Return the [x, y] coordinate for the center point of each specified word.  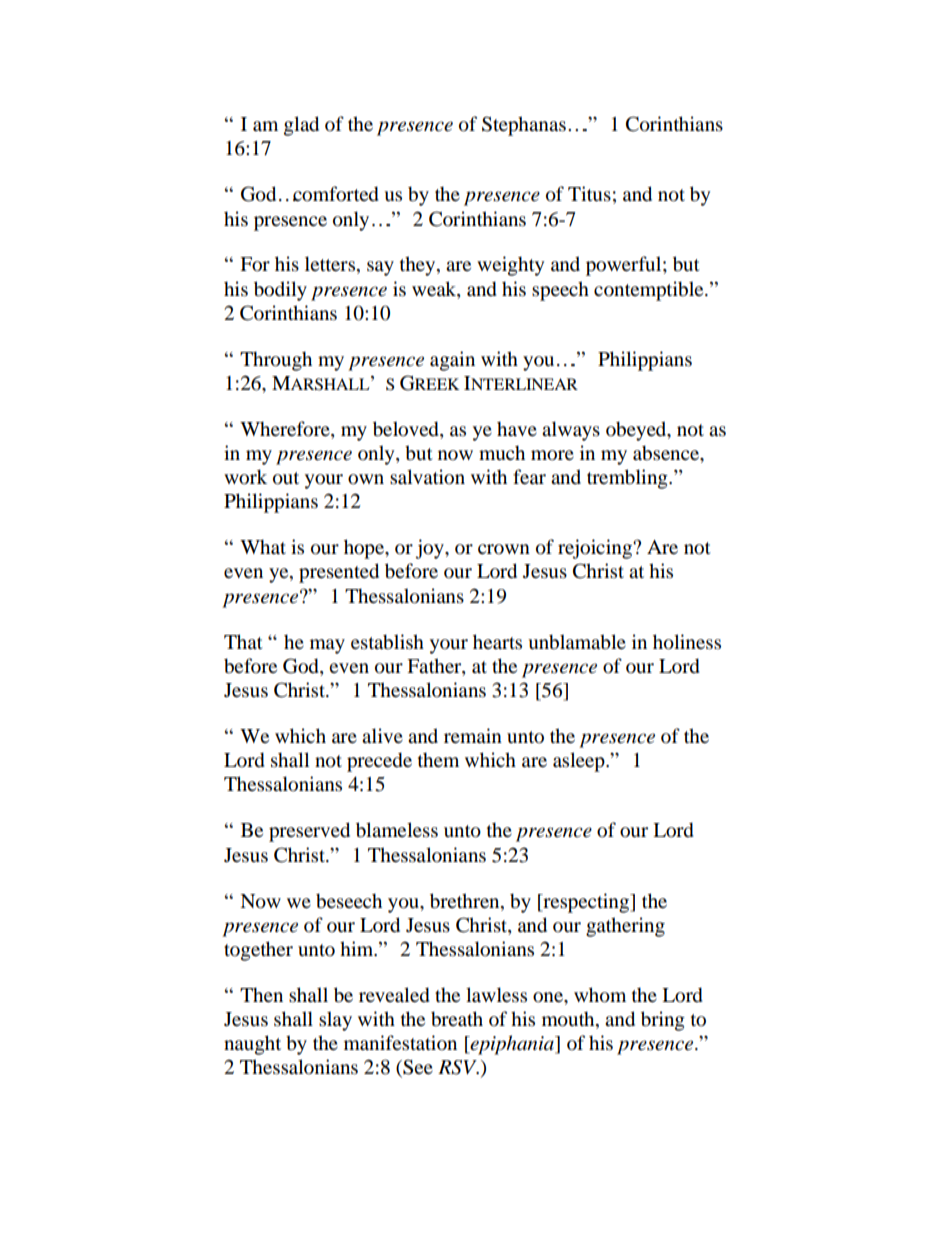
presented [339, 573]
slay [335, 1021]
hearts [497, 641]
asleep [580, 762]
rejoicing [596, 549]
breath [457, 1019]
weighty [510, 266]
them [438, 759]
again [452, 361]
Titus [589, 194]
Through [276, 361]
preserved [309, 832]
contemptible [650, 291]
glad [301, 126]
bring [663, 1021]
